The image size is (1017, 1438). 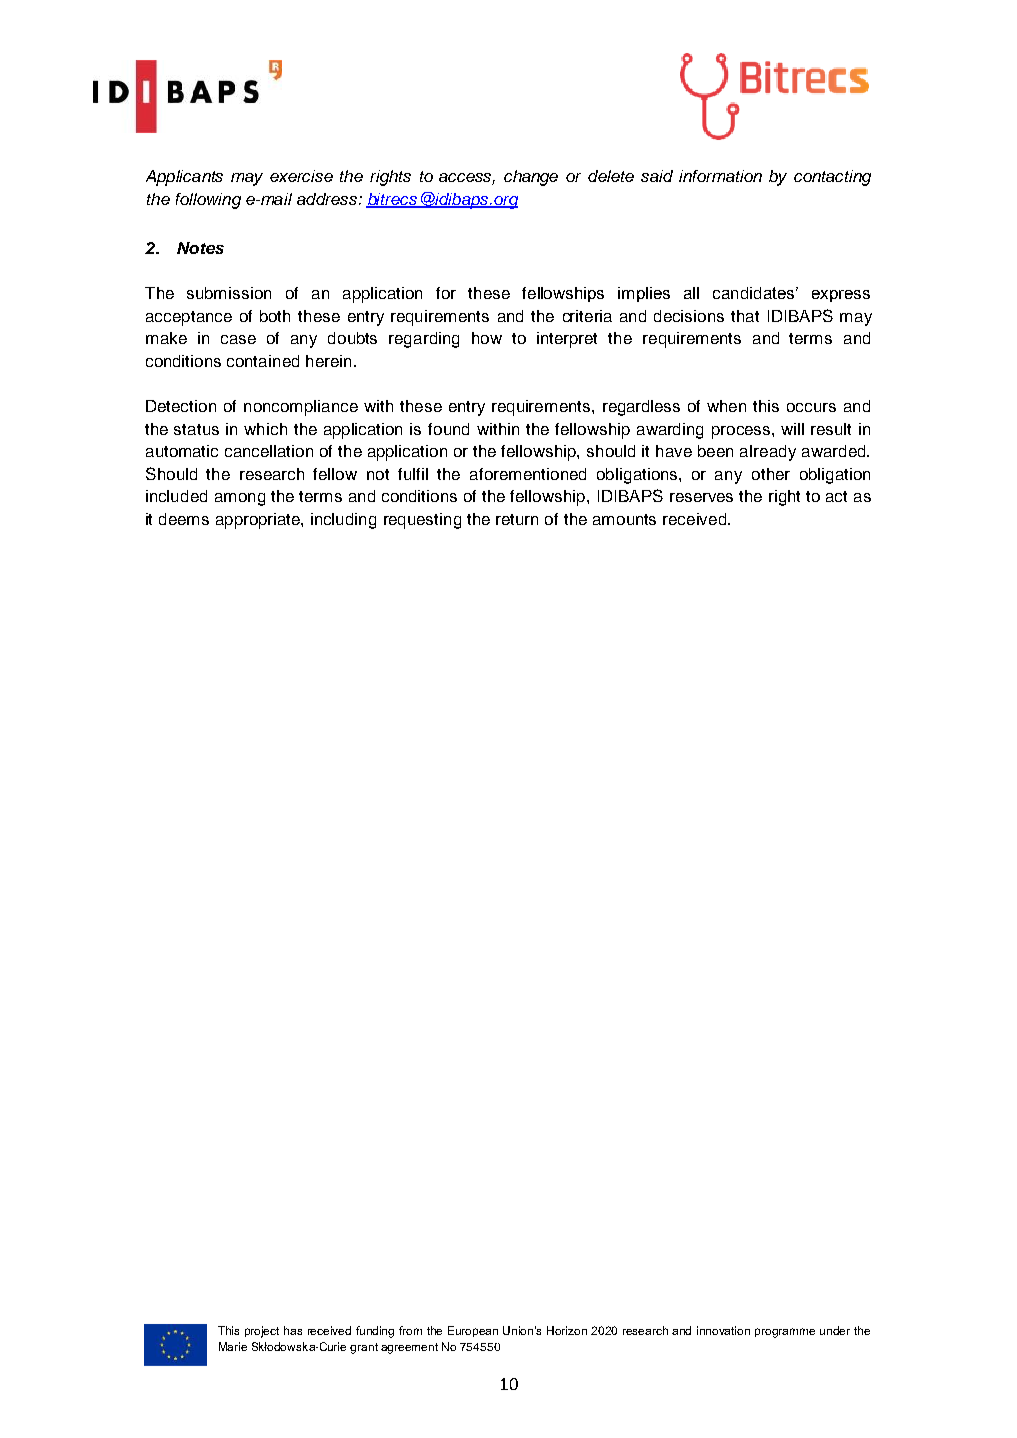 What do you see at coordinates (233, 1346) in the image?
I see `Marie` at bounding box center [233, 1346].
